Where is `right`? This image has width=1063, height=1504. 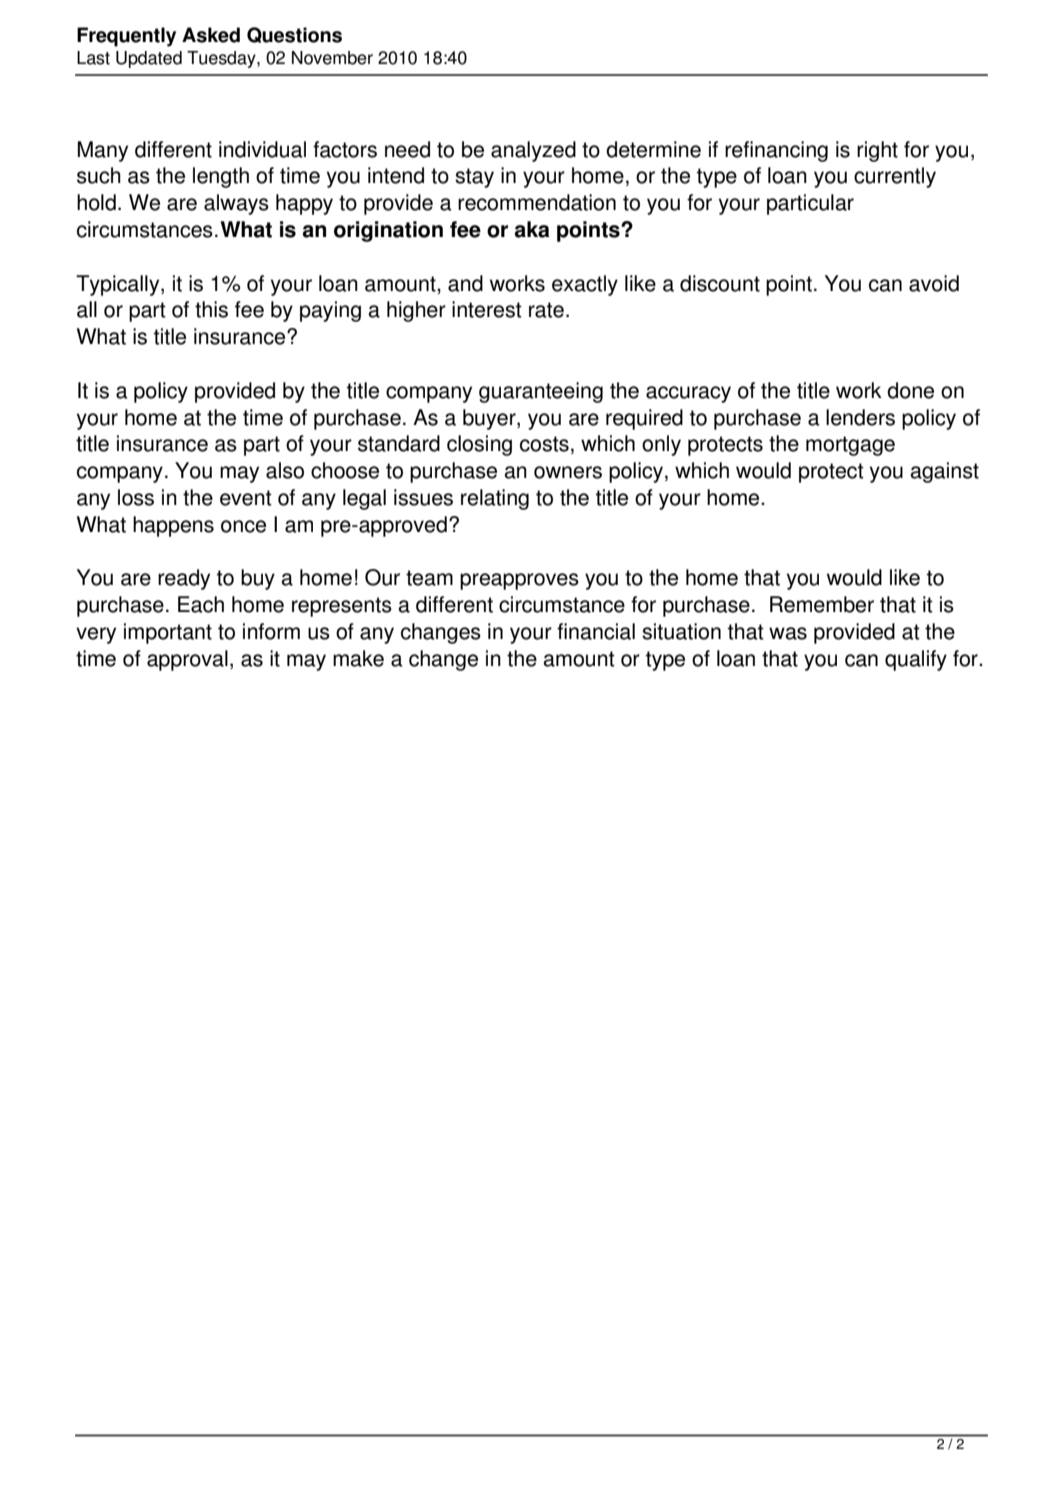 right is located at coordinates (877, 151).
